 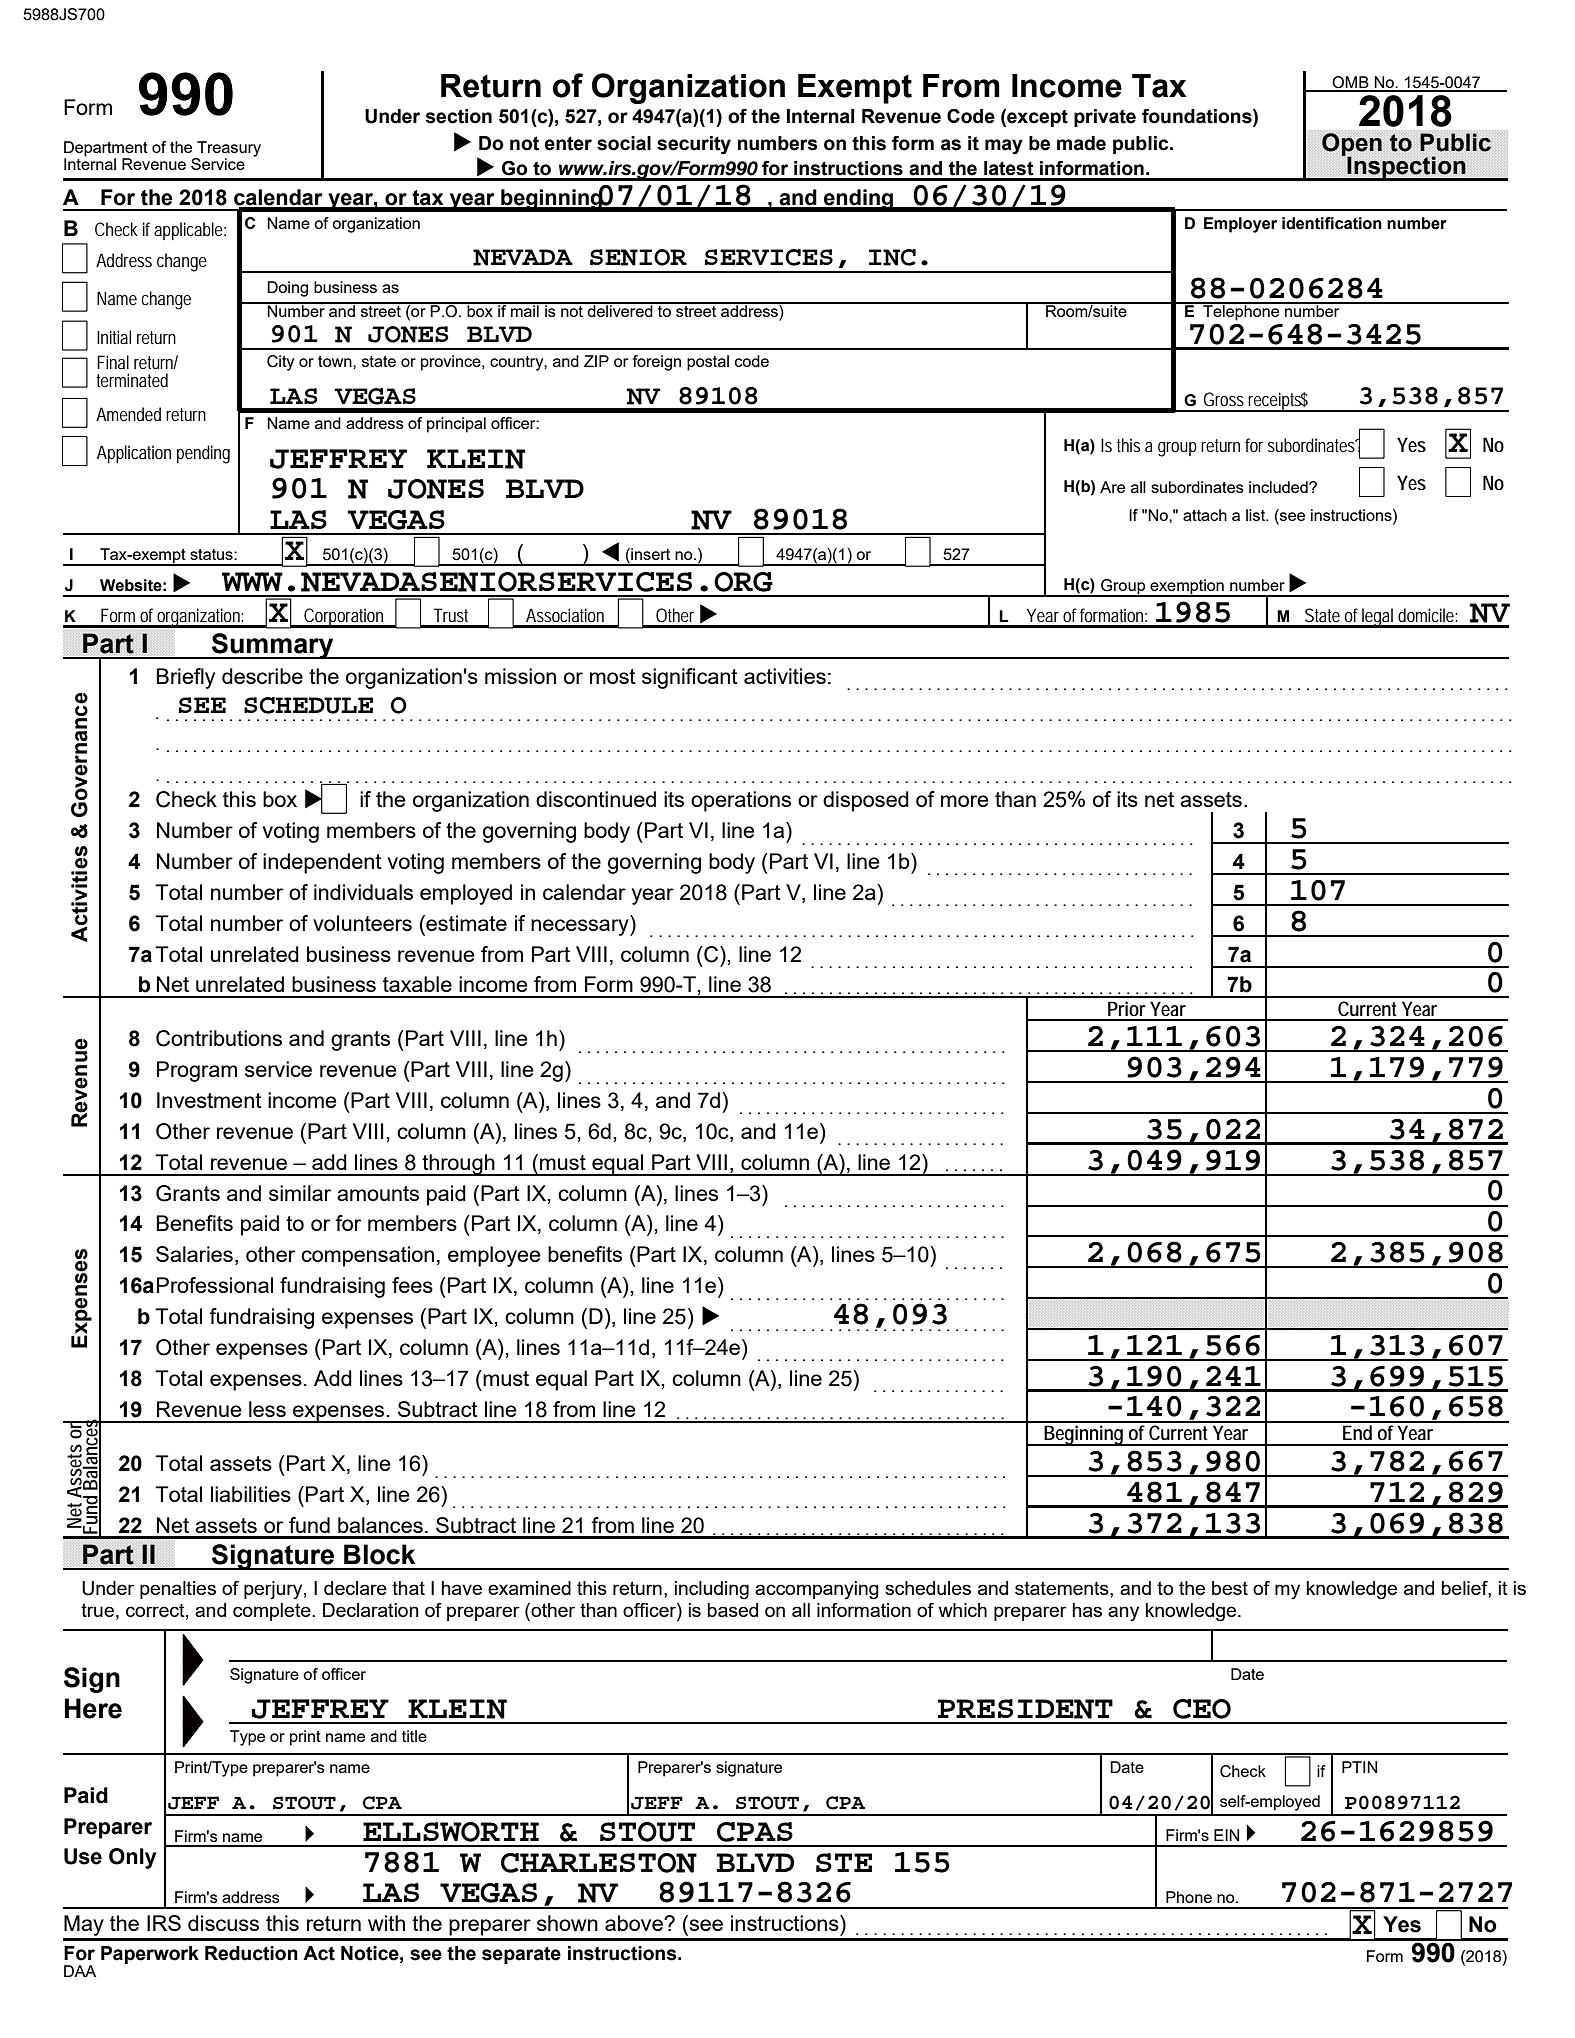 What do you see at coordinates (223, 1923) in the screenshot?
I see `discuss` at bounding box center [223, 1923].
